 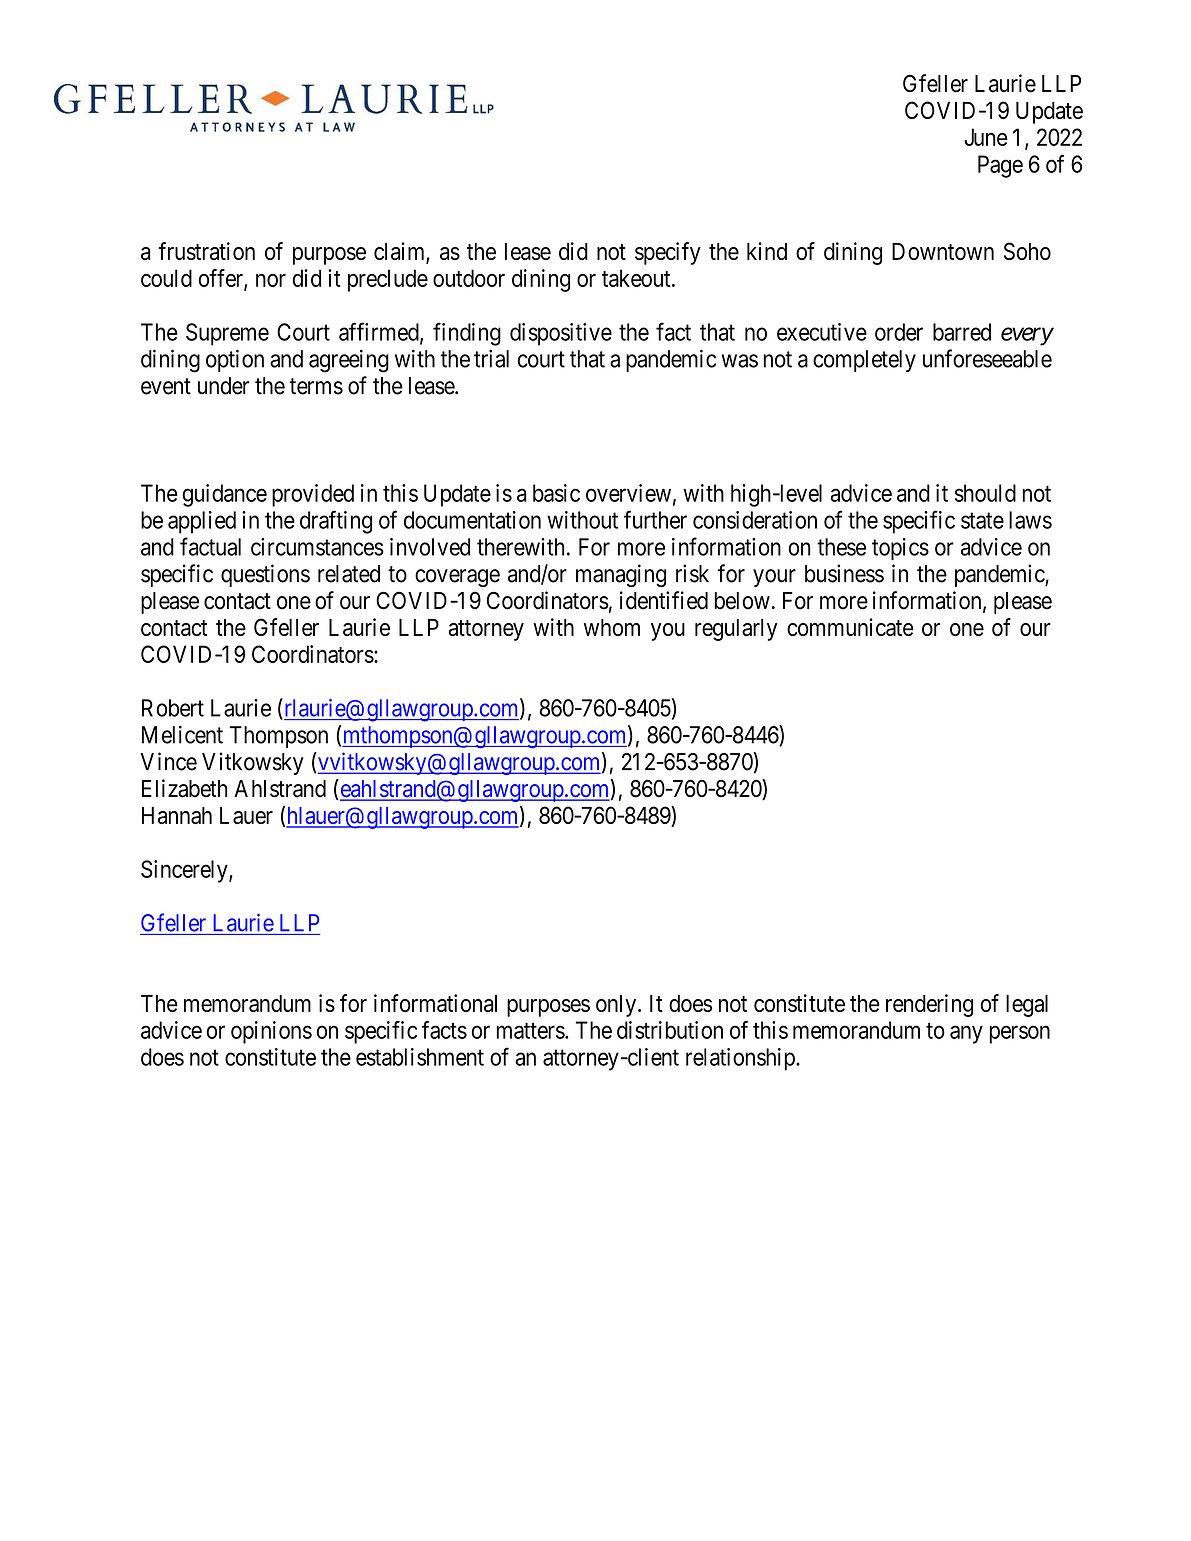 What do you see at coordinates (668, 253) in the image?
I see `specify` at bounding box center [668, 253].
